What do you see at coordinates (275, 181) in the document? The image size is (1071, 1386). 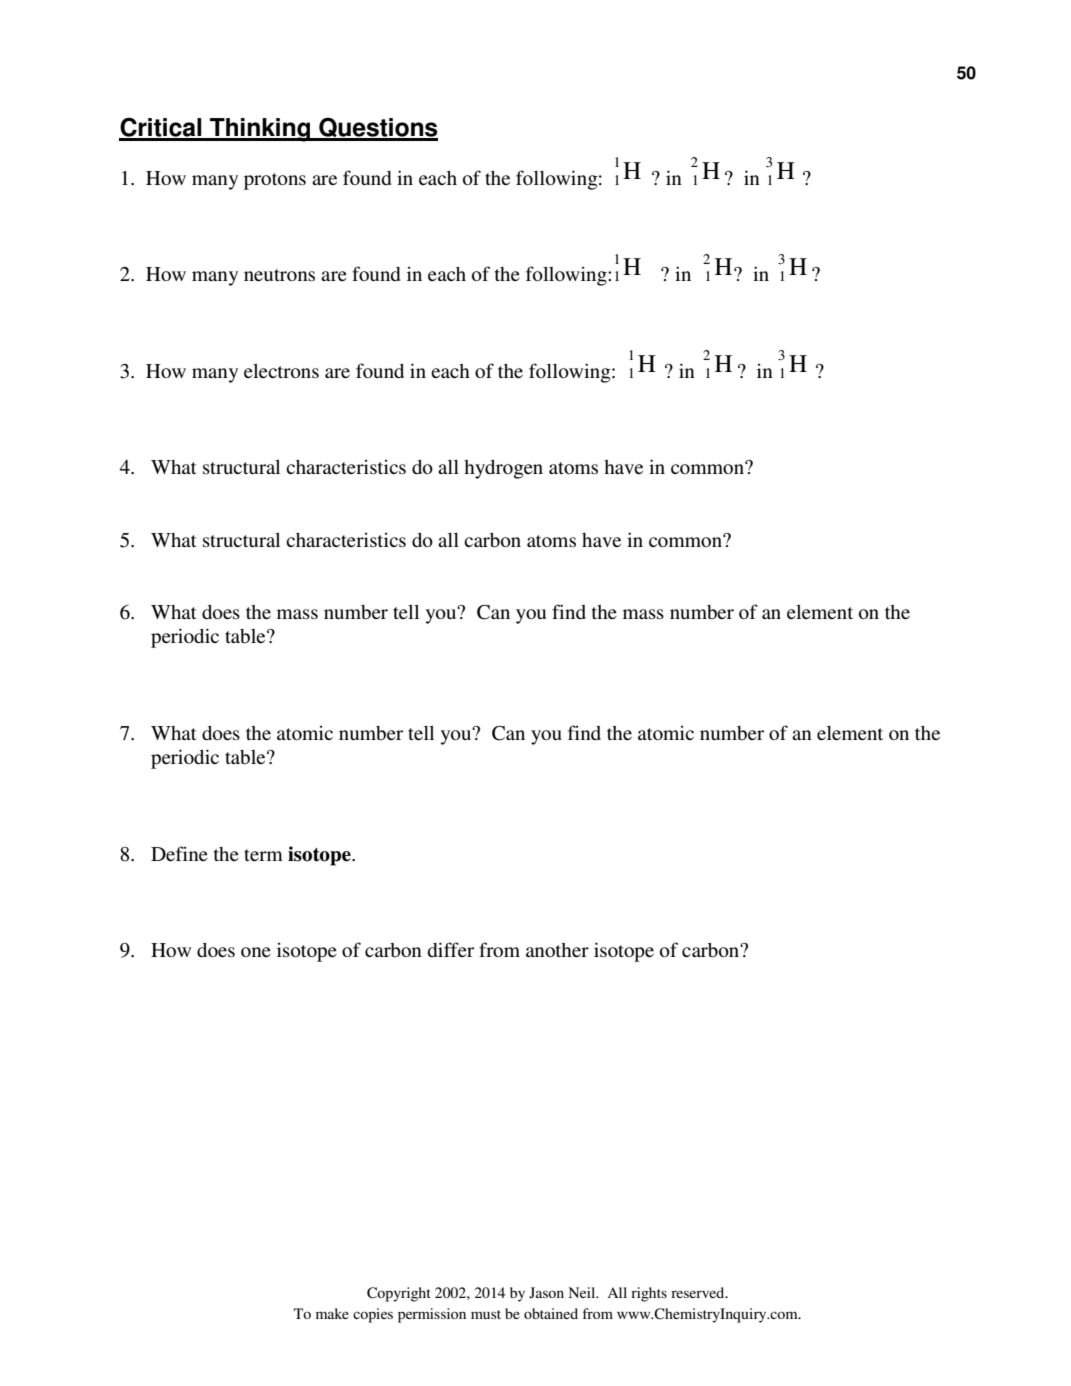 I see `protons` at bounding box center [275, 181].
